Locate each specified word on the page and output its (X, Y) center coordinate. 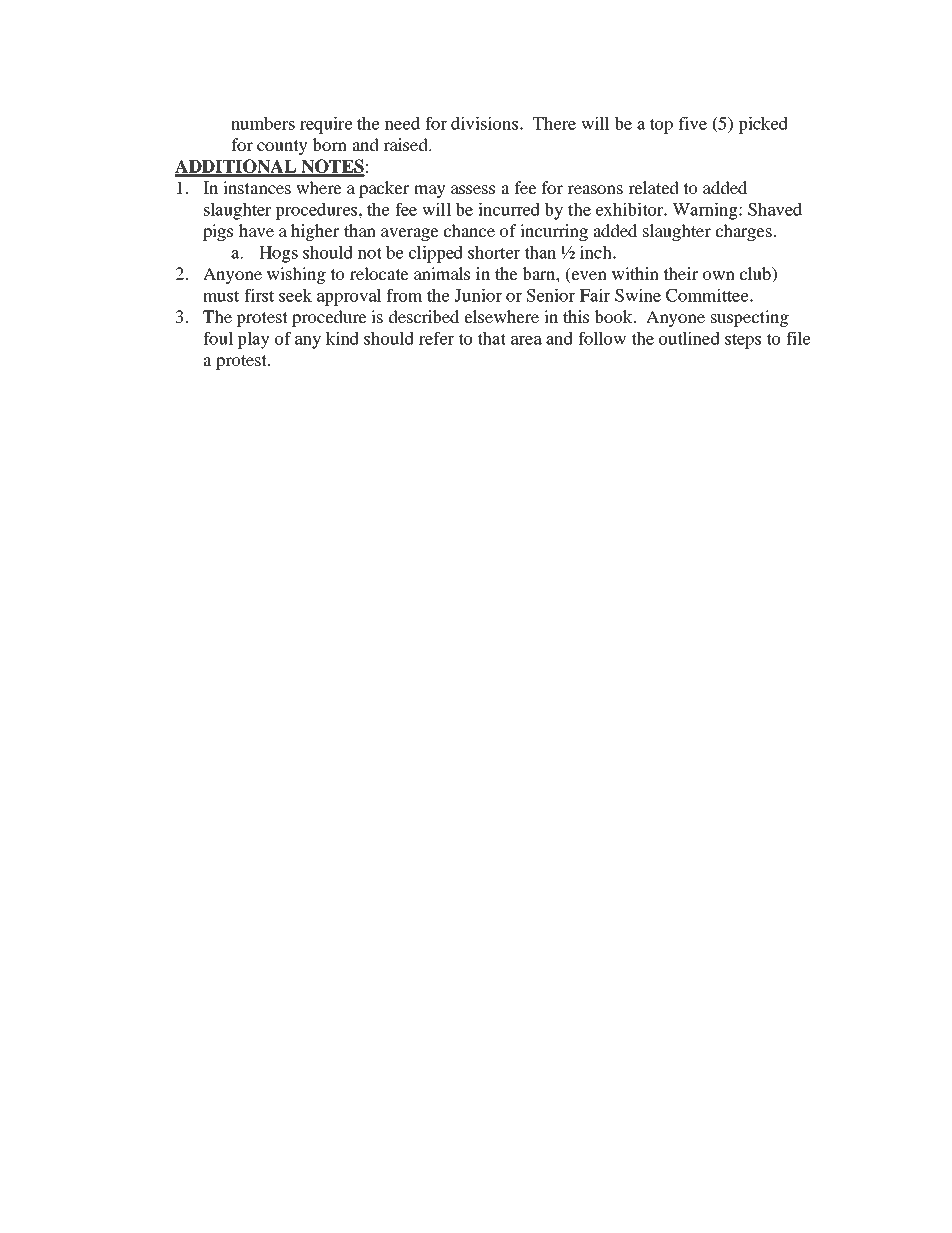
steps (743, 341)
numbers (263, 123)
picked (763, 125)
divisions (486, 123)
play (253, 340)
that (491, 338)
